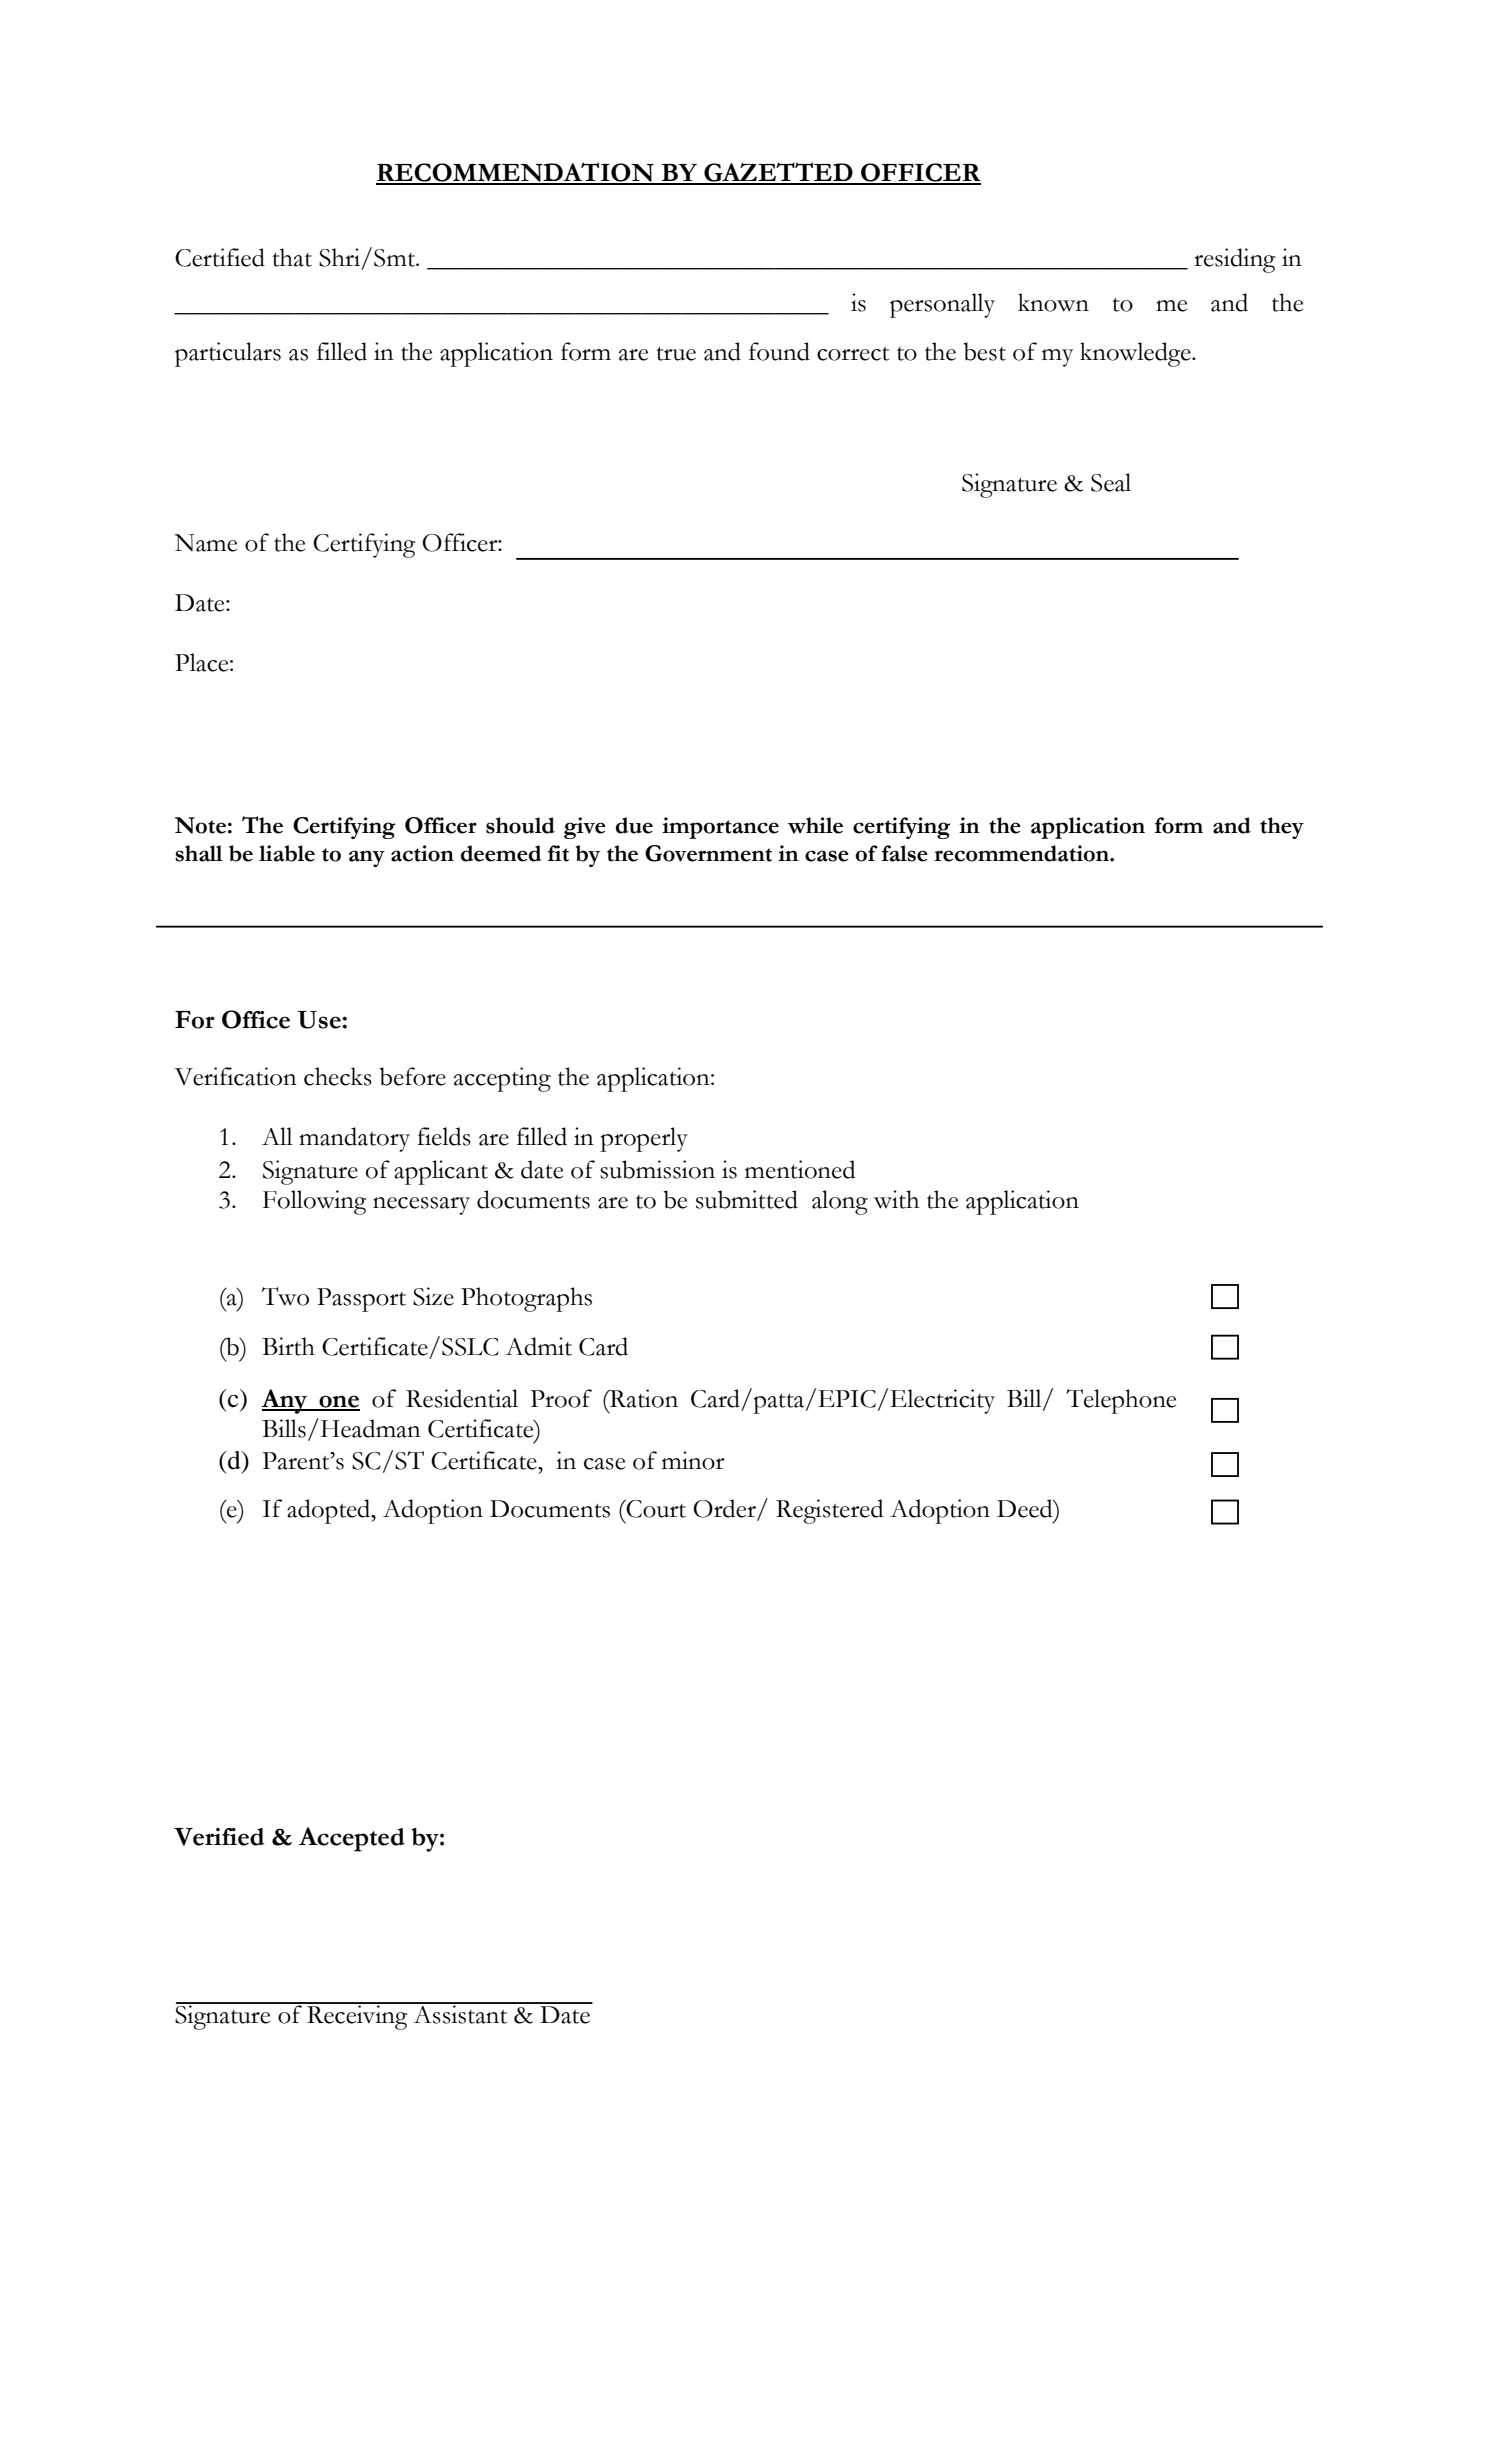 The width and height of the screenshot is (1486, 2447). Describe the element at coordinates (357, 2016) in the screenshot. I see `Receiving` at that location.
